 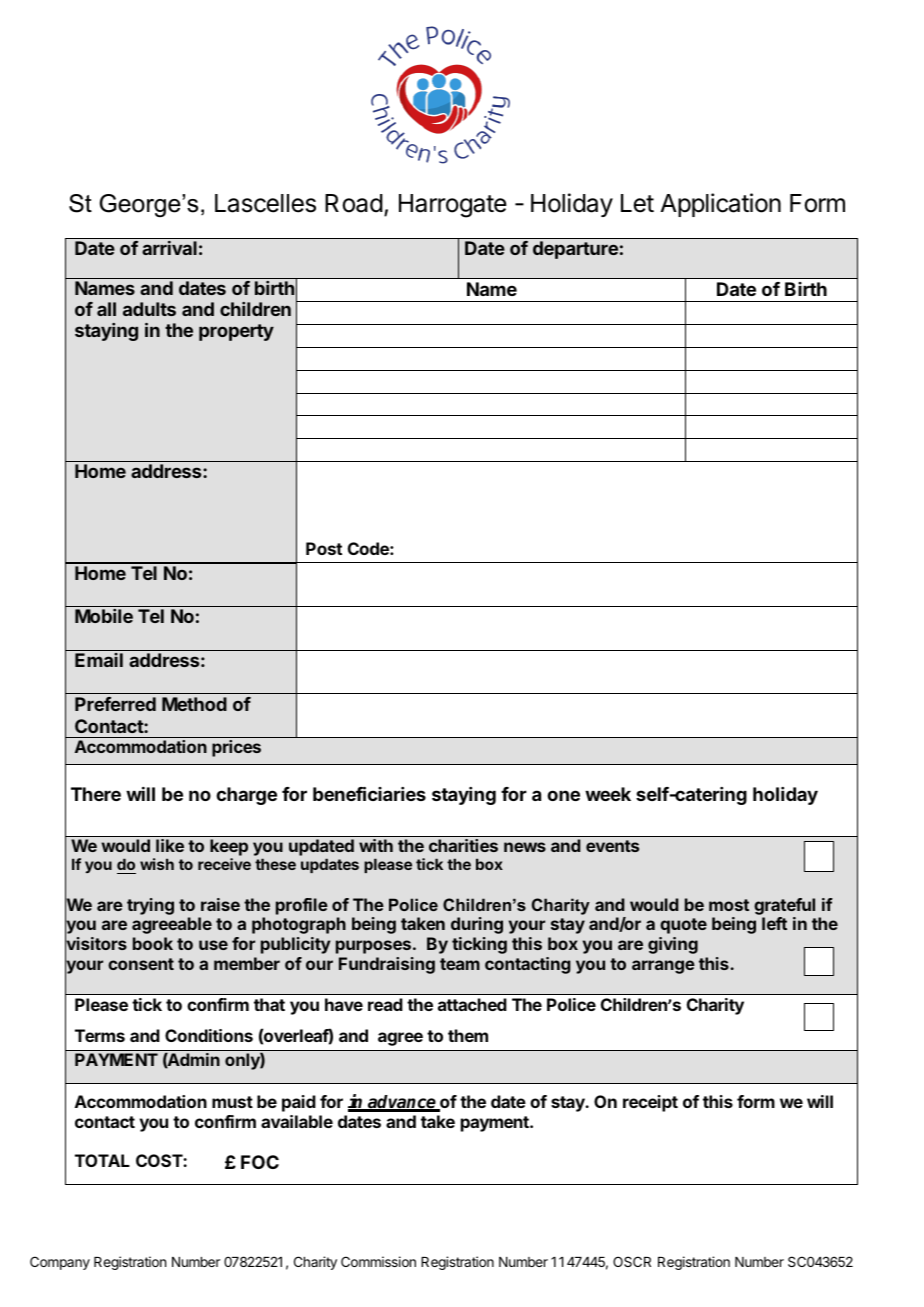 What do you see at coordinates (369, 793) in the document?
I see `beneficiaries` at bounding box center [369, 793].
